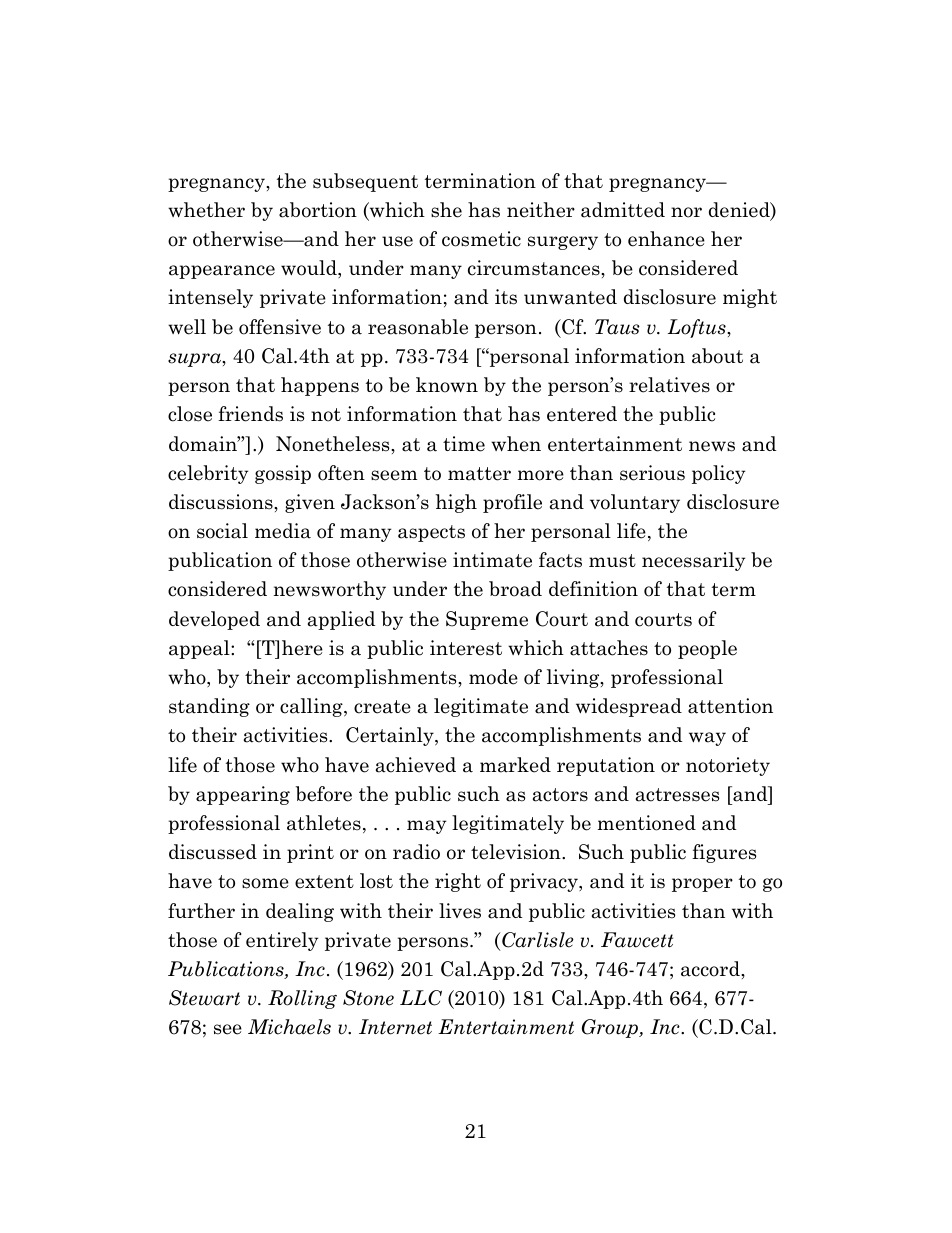 The width and height of the image is (952, 1233). What do you see at coordinates (302, 999) in the image?
I see `Rolling` at bounding box center [302, 999].
